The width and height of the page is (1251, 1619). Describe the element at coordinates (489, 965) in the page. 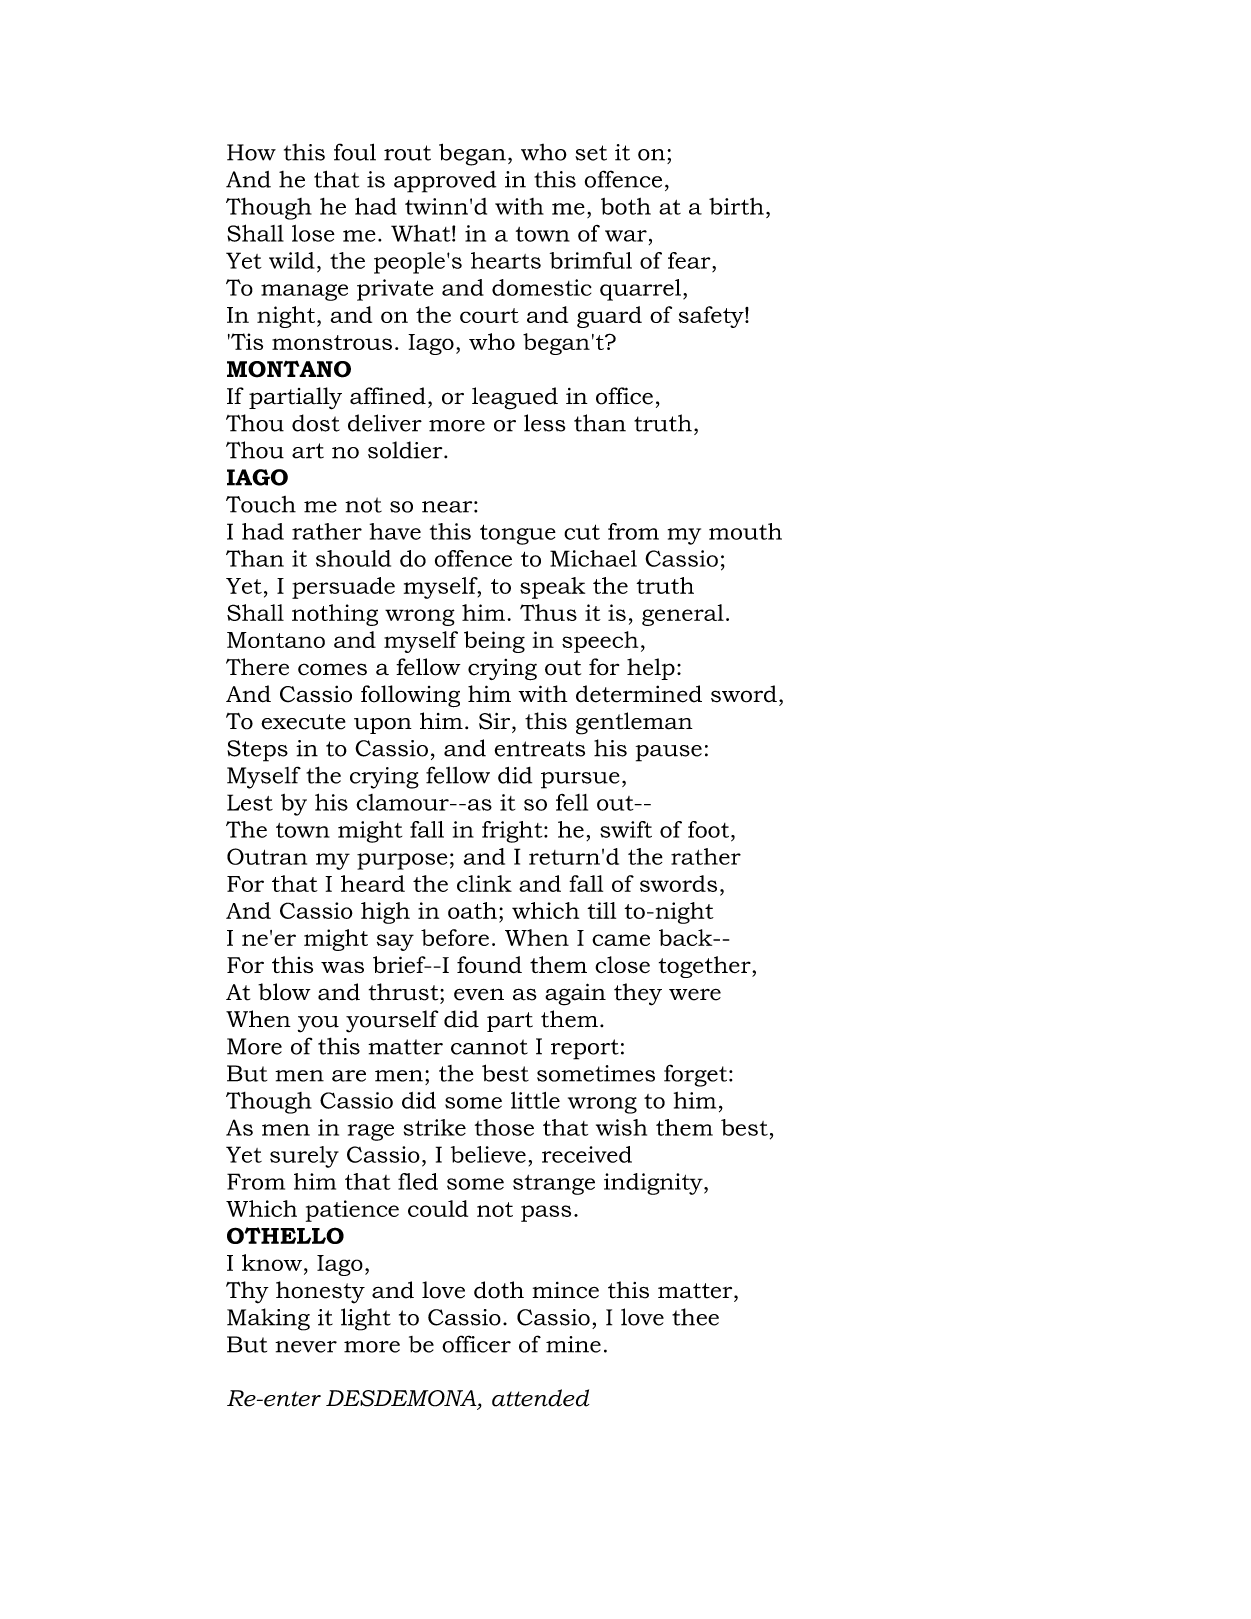

I see `found` at that location.
